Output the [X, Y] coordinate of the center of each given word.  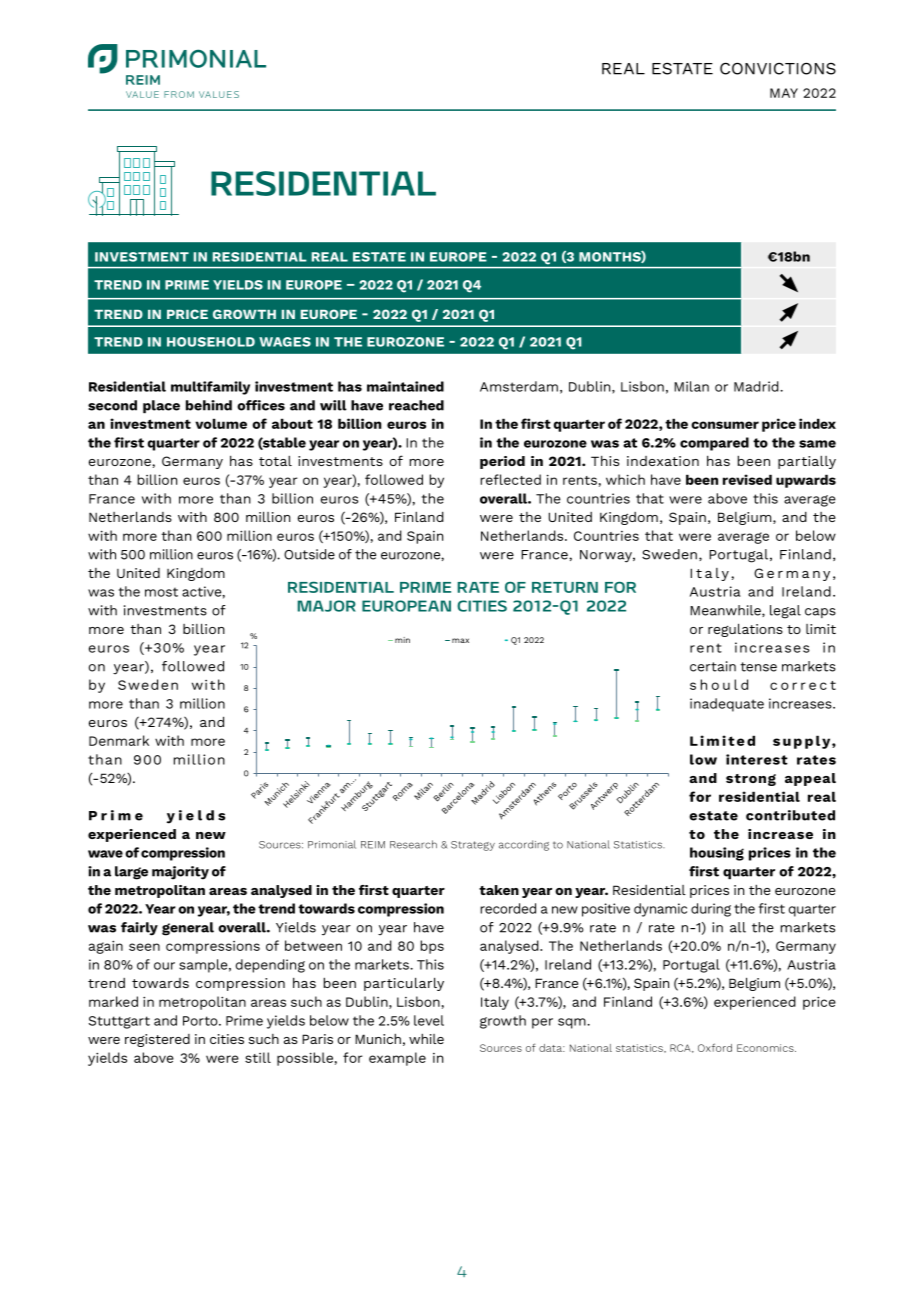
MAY [784, 93]
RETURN [565, 587]
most [161, 592]
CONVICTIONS [778, 69]
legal [785, 612]
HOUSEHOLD [211, 342]
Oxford [715, 1047]
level [429, 1020]
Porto [201, 1021]
